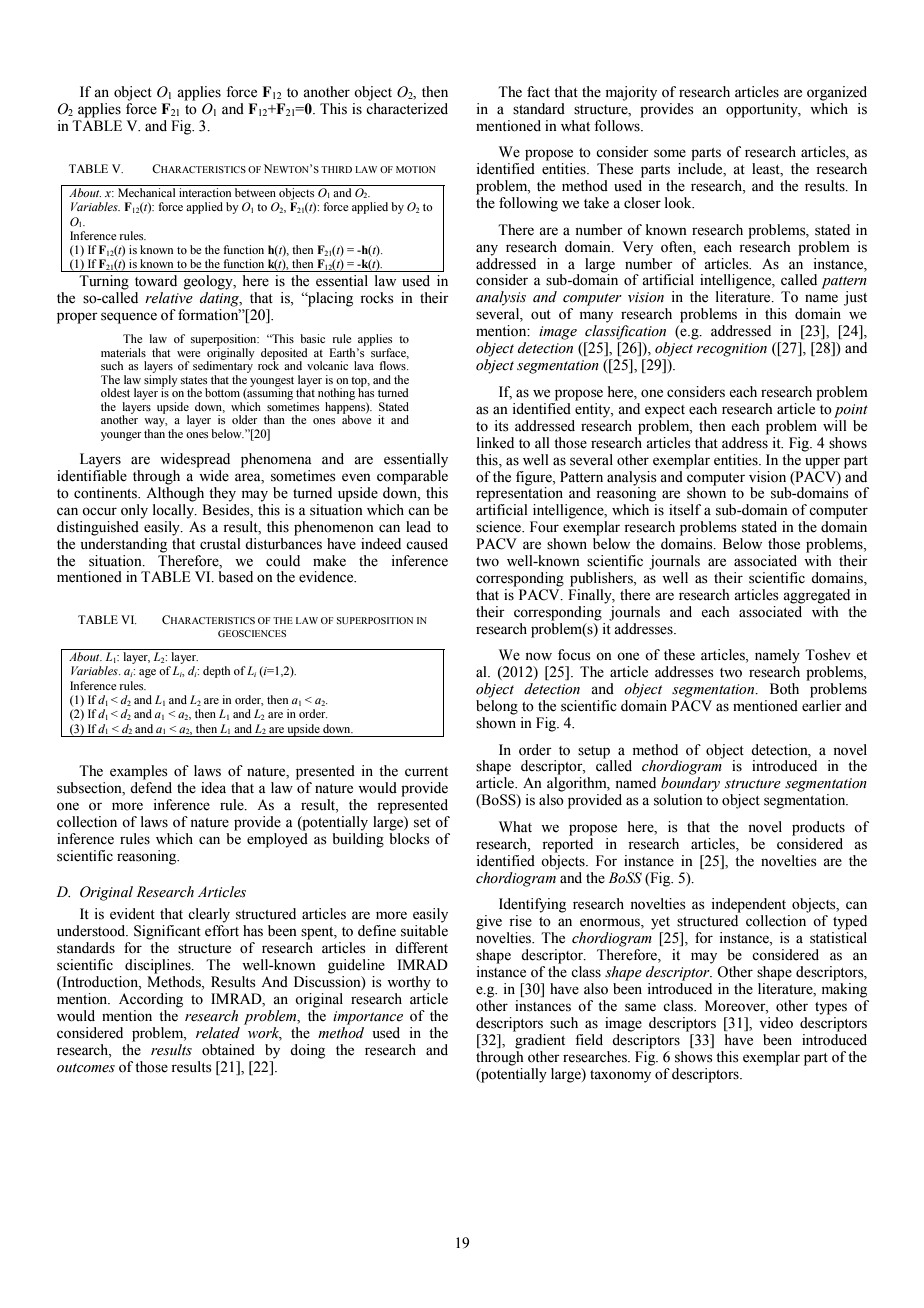  I want to click on Both, so click(784, 689).
